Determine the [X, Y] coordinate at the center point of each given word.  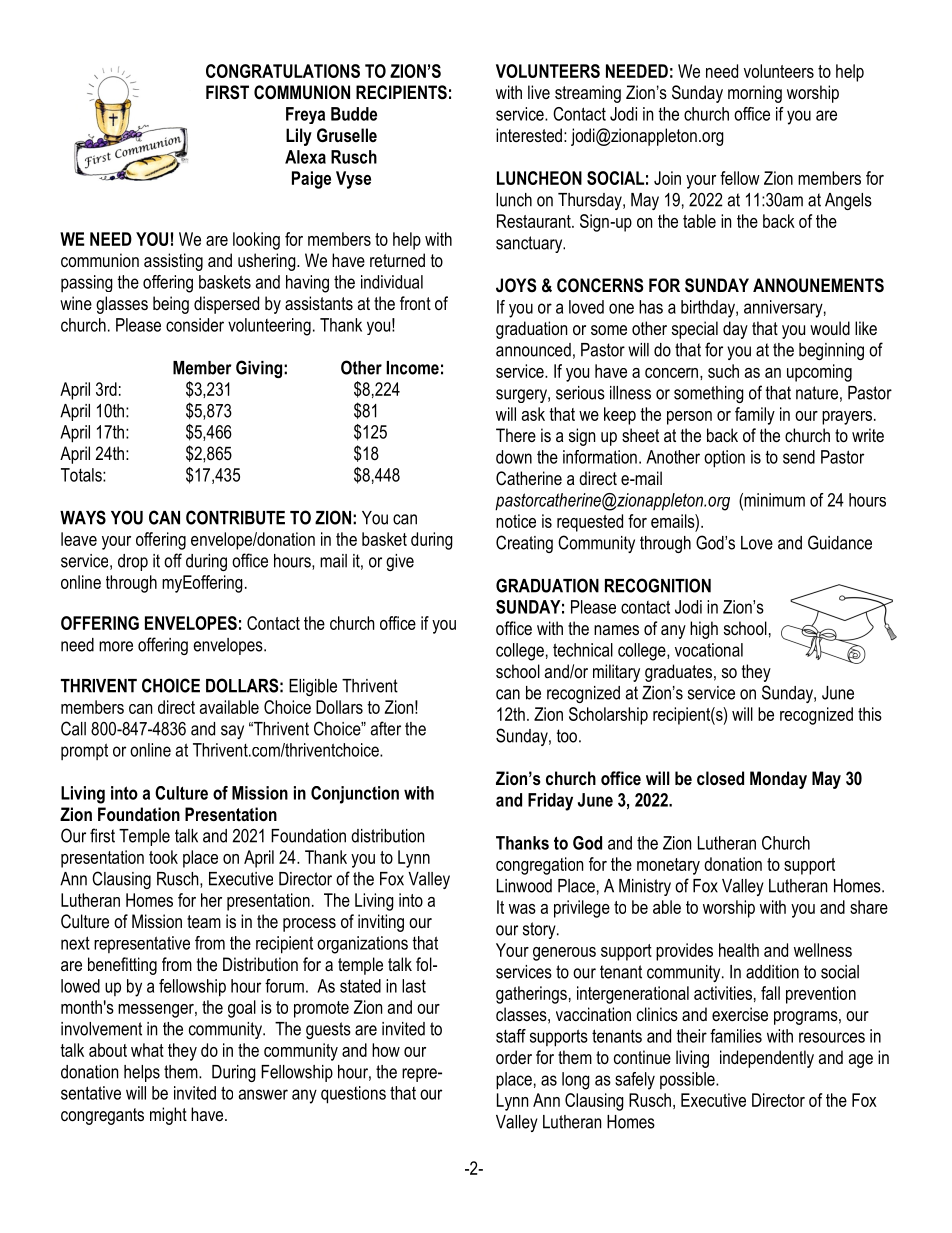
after [386, 728]
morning [755, 94]
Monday [778, 780]
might [168, 1116]
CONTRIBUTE [235, 517]
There [516, 435]
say [232, 732]
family [755, 416]
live [539, 92]
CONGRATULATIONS [283, 71]
